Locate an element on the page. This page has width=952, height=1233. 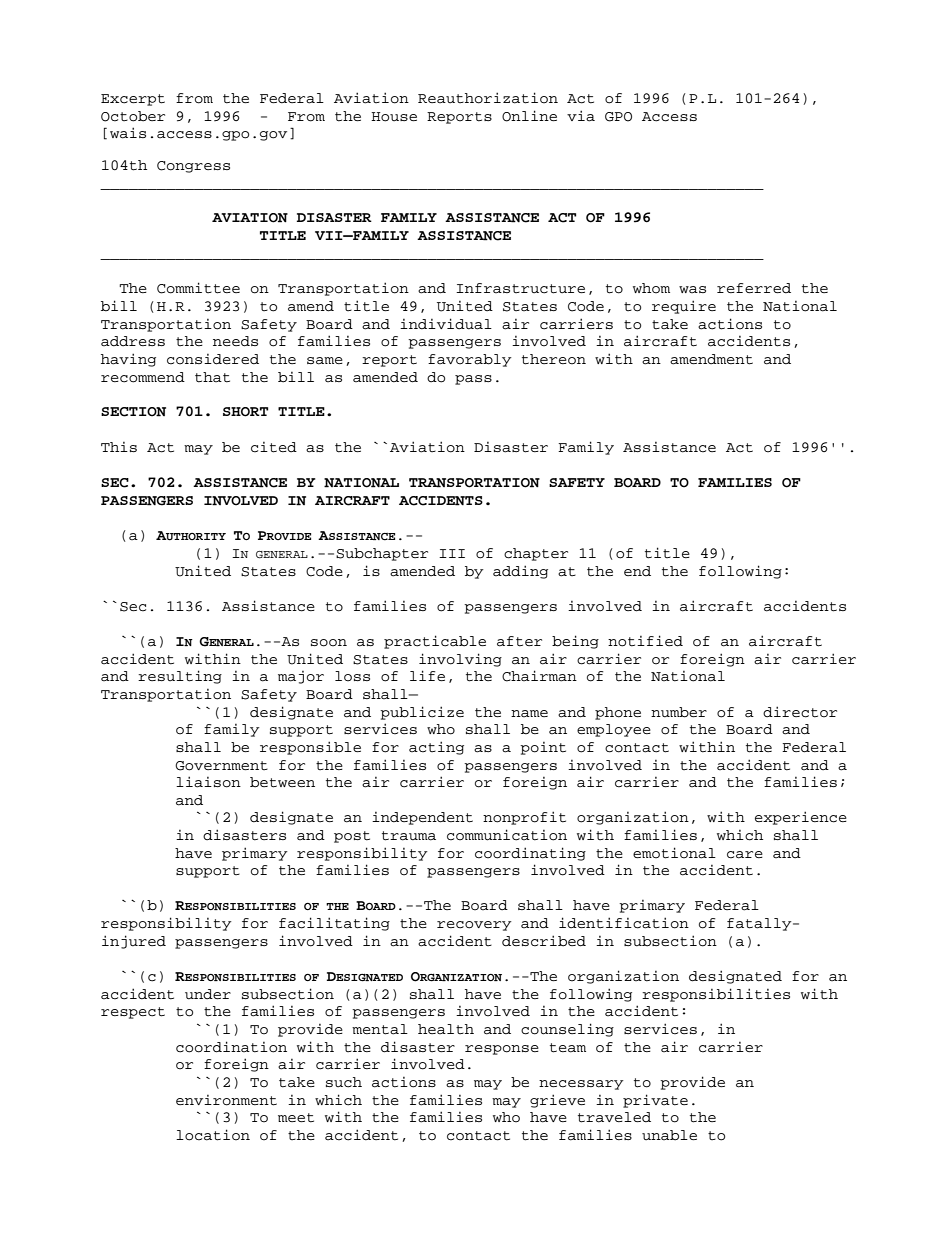
House is located at coordinates (394, 117).
